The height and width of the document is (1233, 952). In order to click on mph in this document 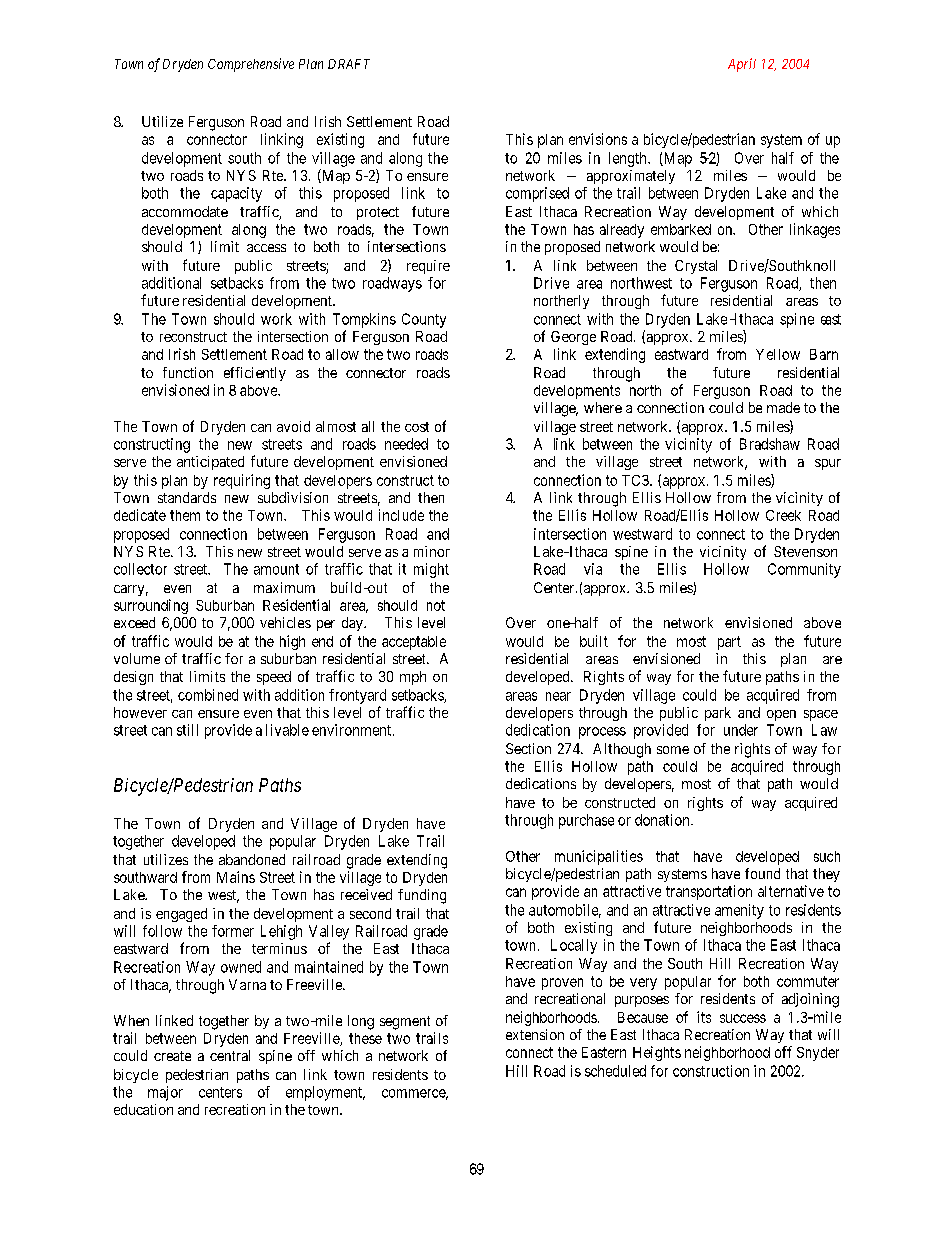, I will do `click(413, 678)`.
